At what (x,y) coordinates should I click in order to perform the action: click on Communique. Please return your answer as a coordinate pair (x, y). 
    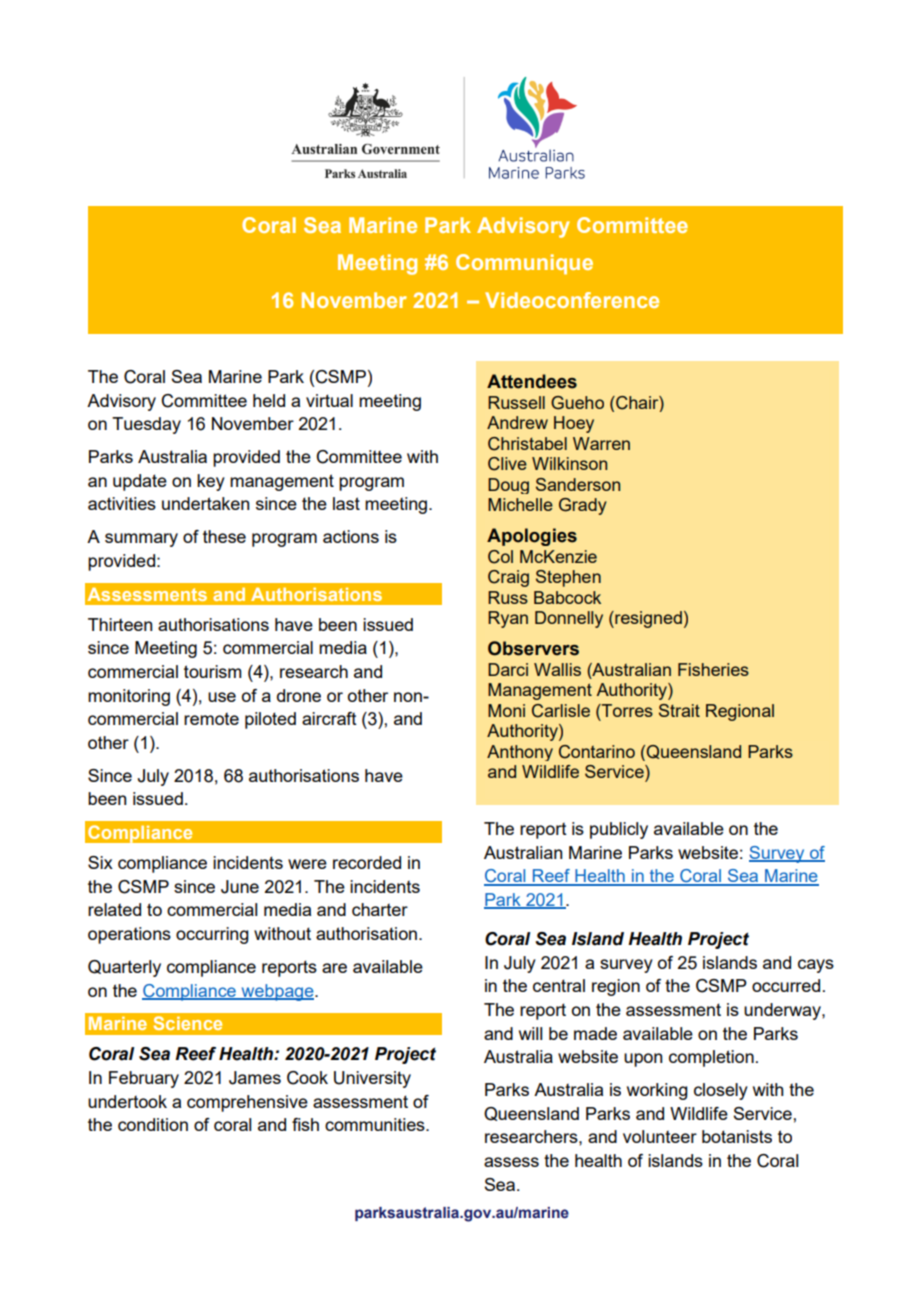
    Looking at the image, I should click on (524, 264).
